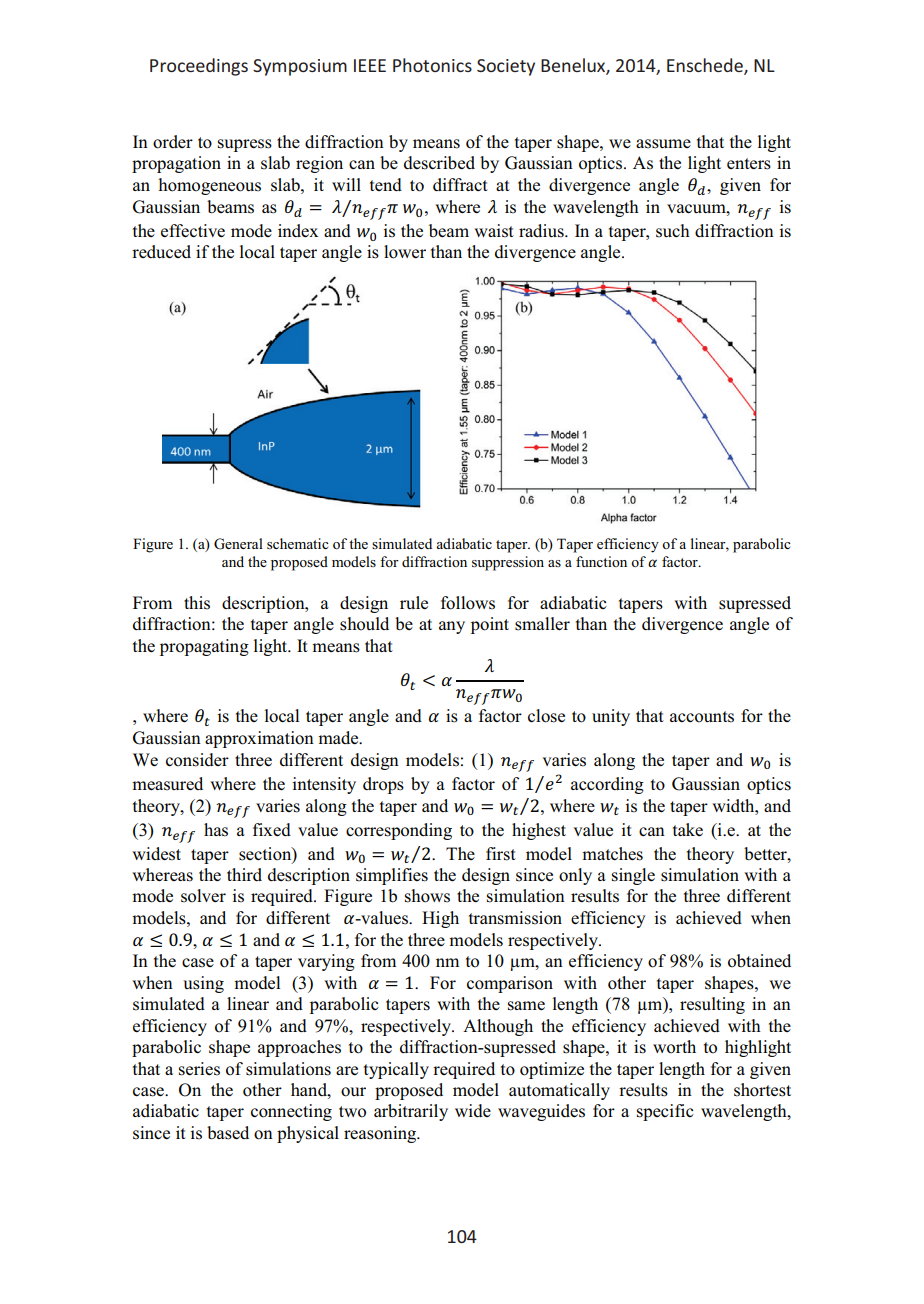  What do you see at coordinates (673, 231) in the screenshot?
I see `such` at bounding box center [673, 231].
